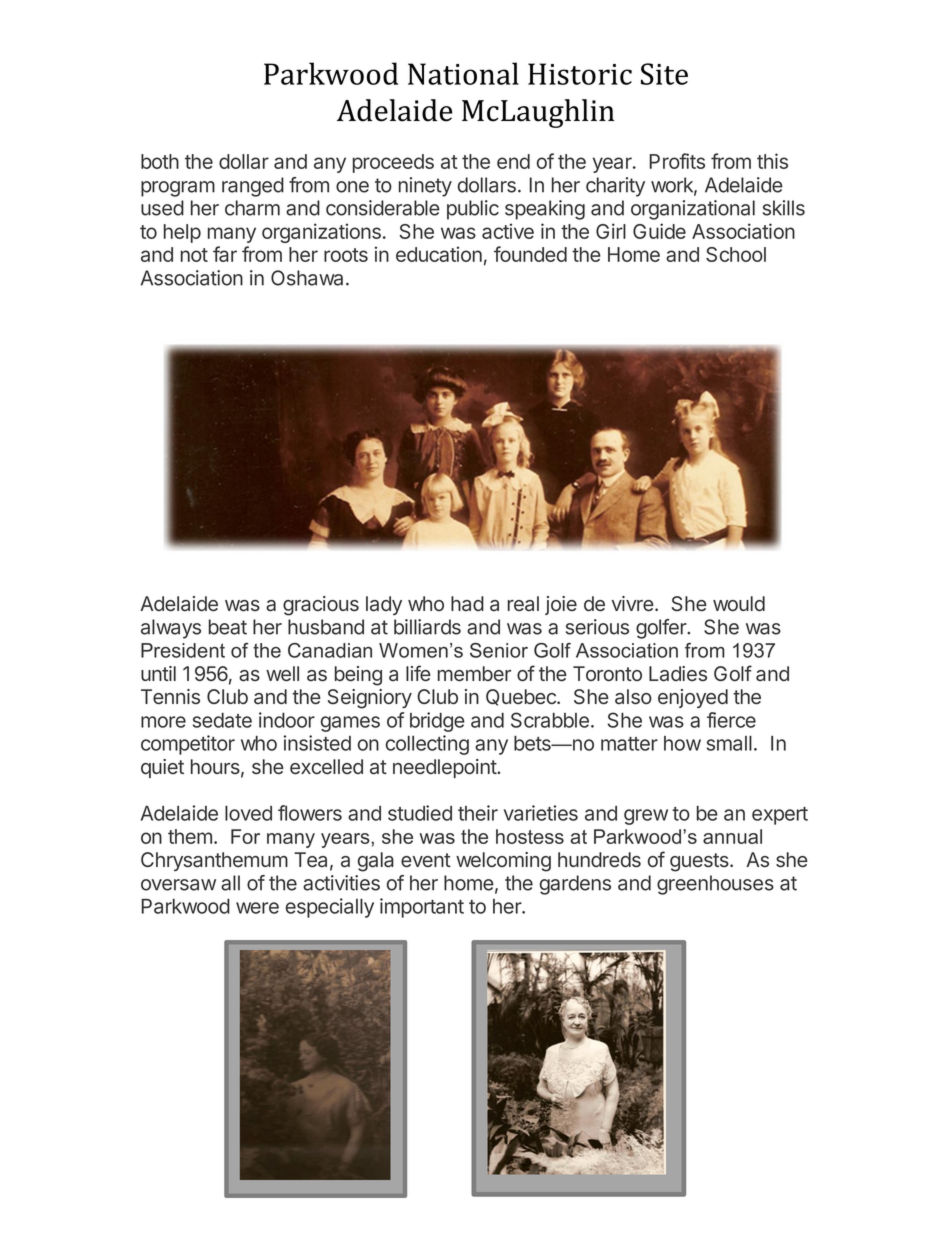 Image resolution: width=952 pixels, height=1233 pixels. What do you see at coordinates (467, 603) in the image?
I see `had` at bounding box center [467, 603].
